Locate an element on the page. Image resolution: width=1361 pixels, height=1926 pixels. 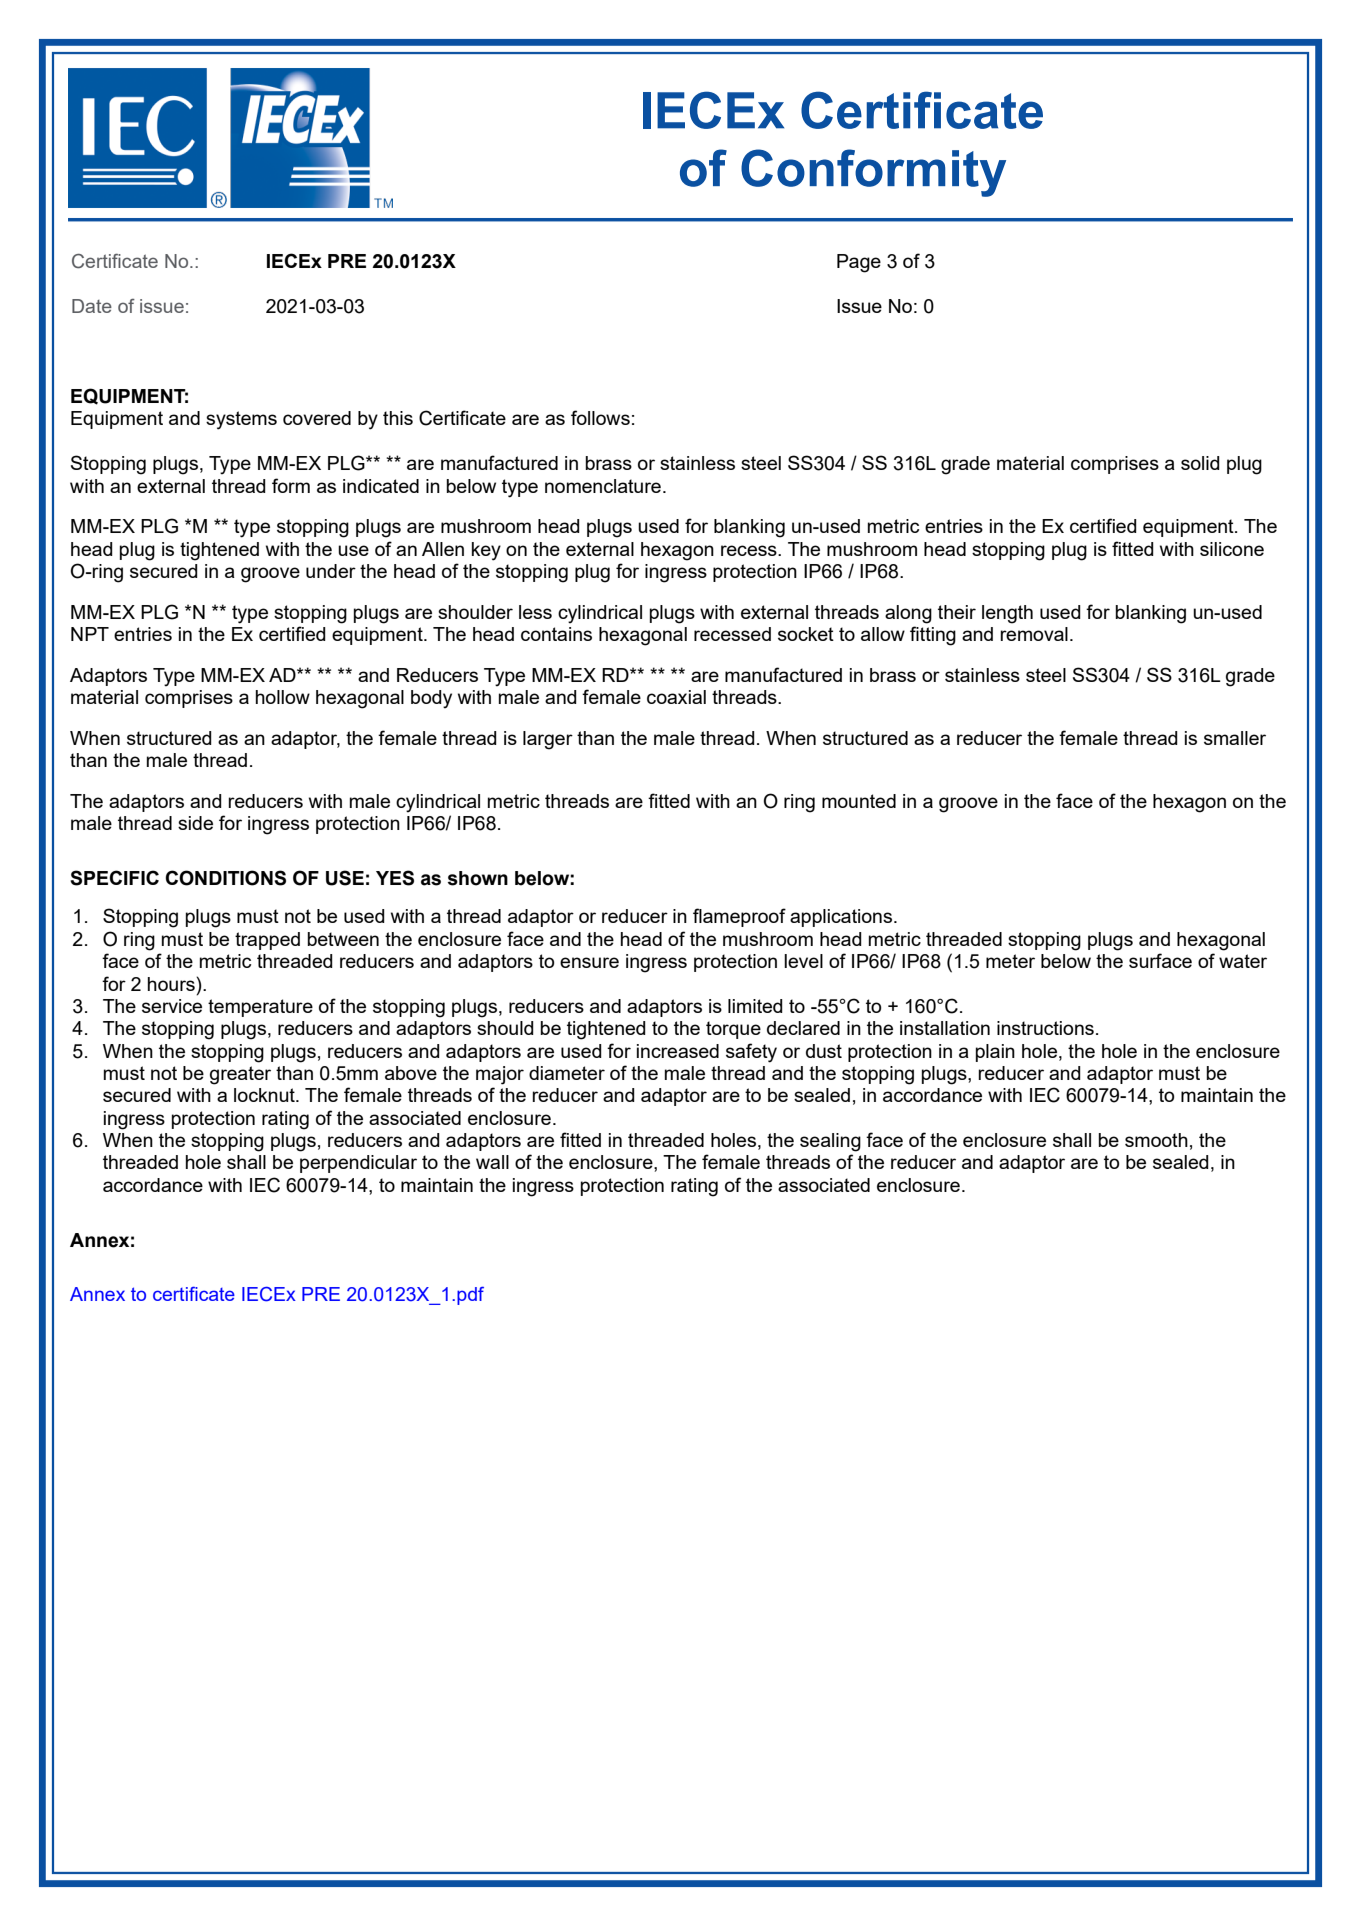
Page is located at coordinates (859, 263).
